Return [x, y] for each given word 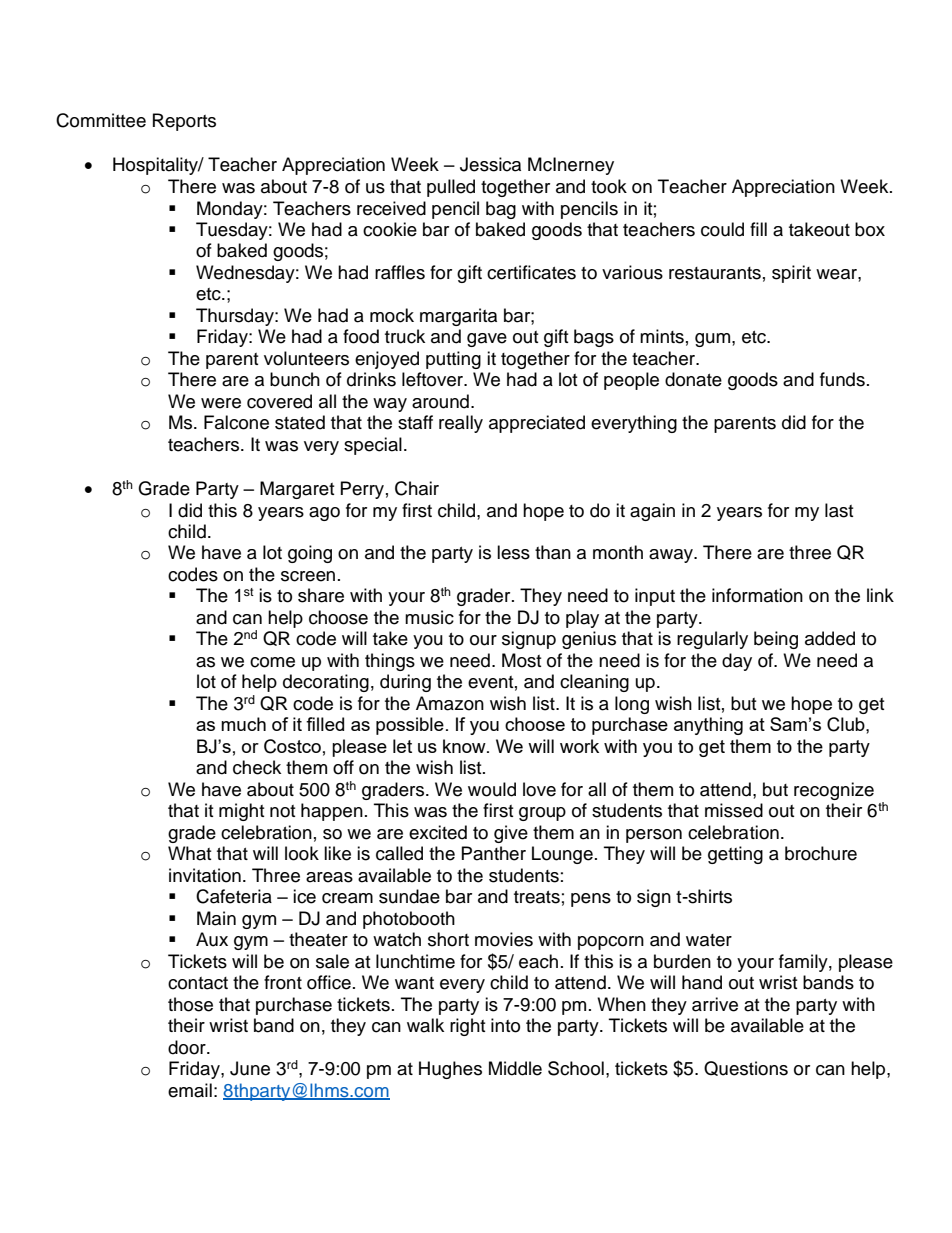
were [221, 403]
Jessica [490, 164]
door [188, 1047]
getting [735, 855]
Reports [184, 122]
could [722, 229]
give [511, 834]
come [272, 662]
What [189, 853]
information [757, 595]
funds [842, 379]
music [429, 617]
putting [453, 360]
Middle [515, 1068]
